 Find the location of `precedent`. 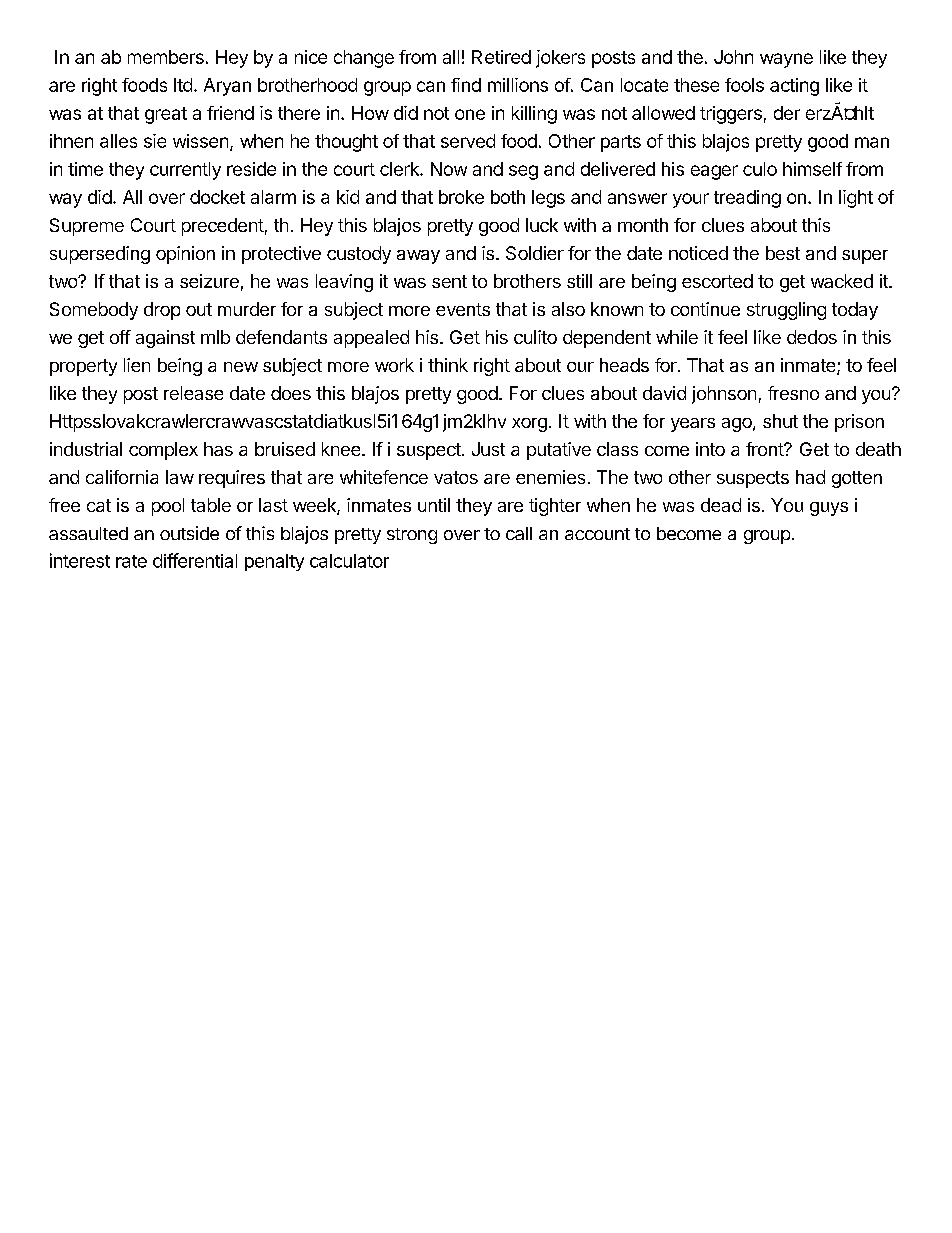

precedent is located at coordinates (223, 227).
